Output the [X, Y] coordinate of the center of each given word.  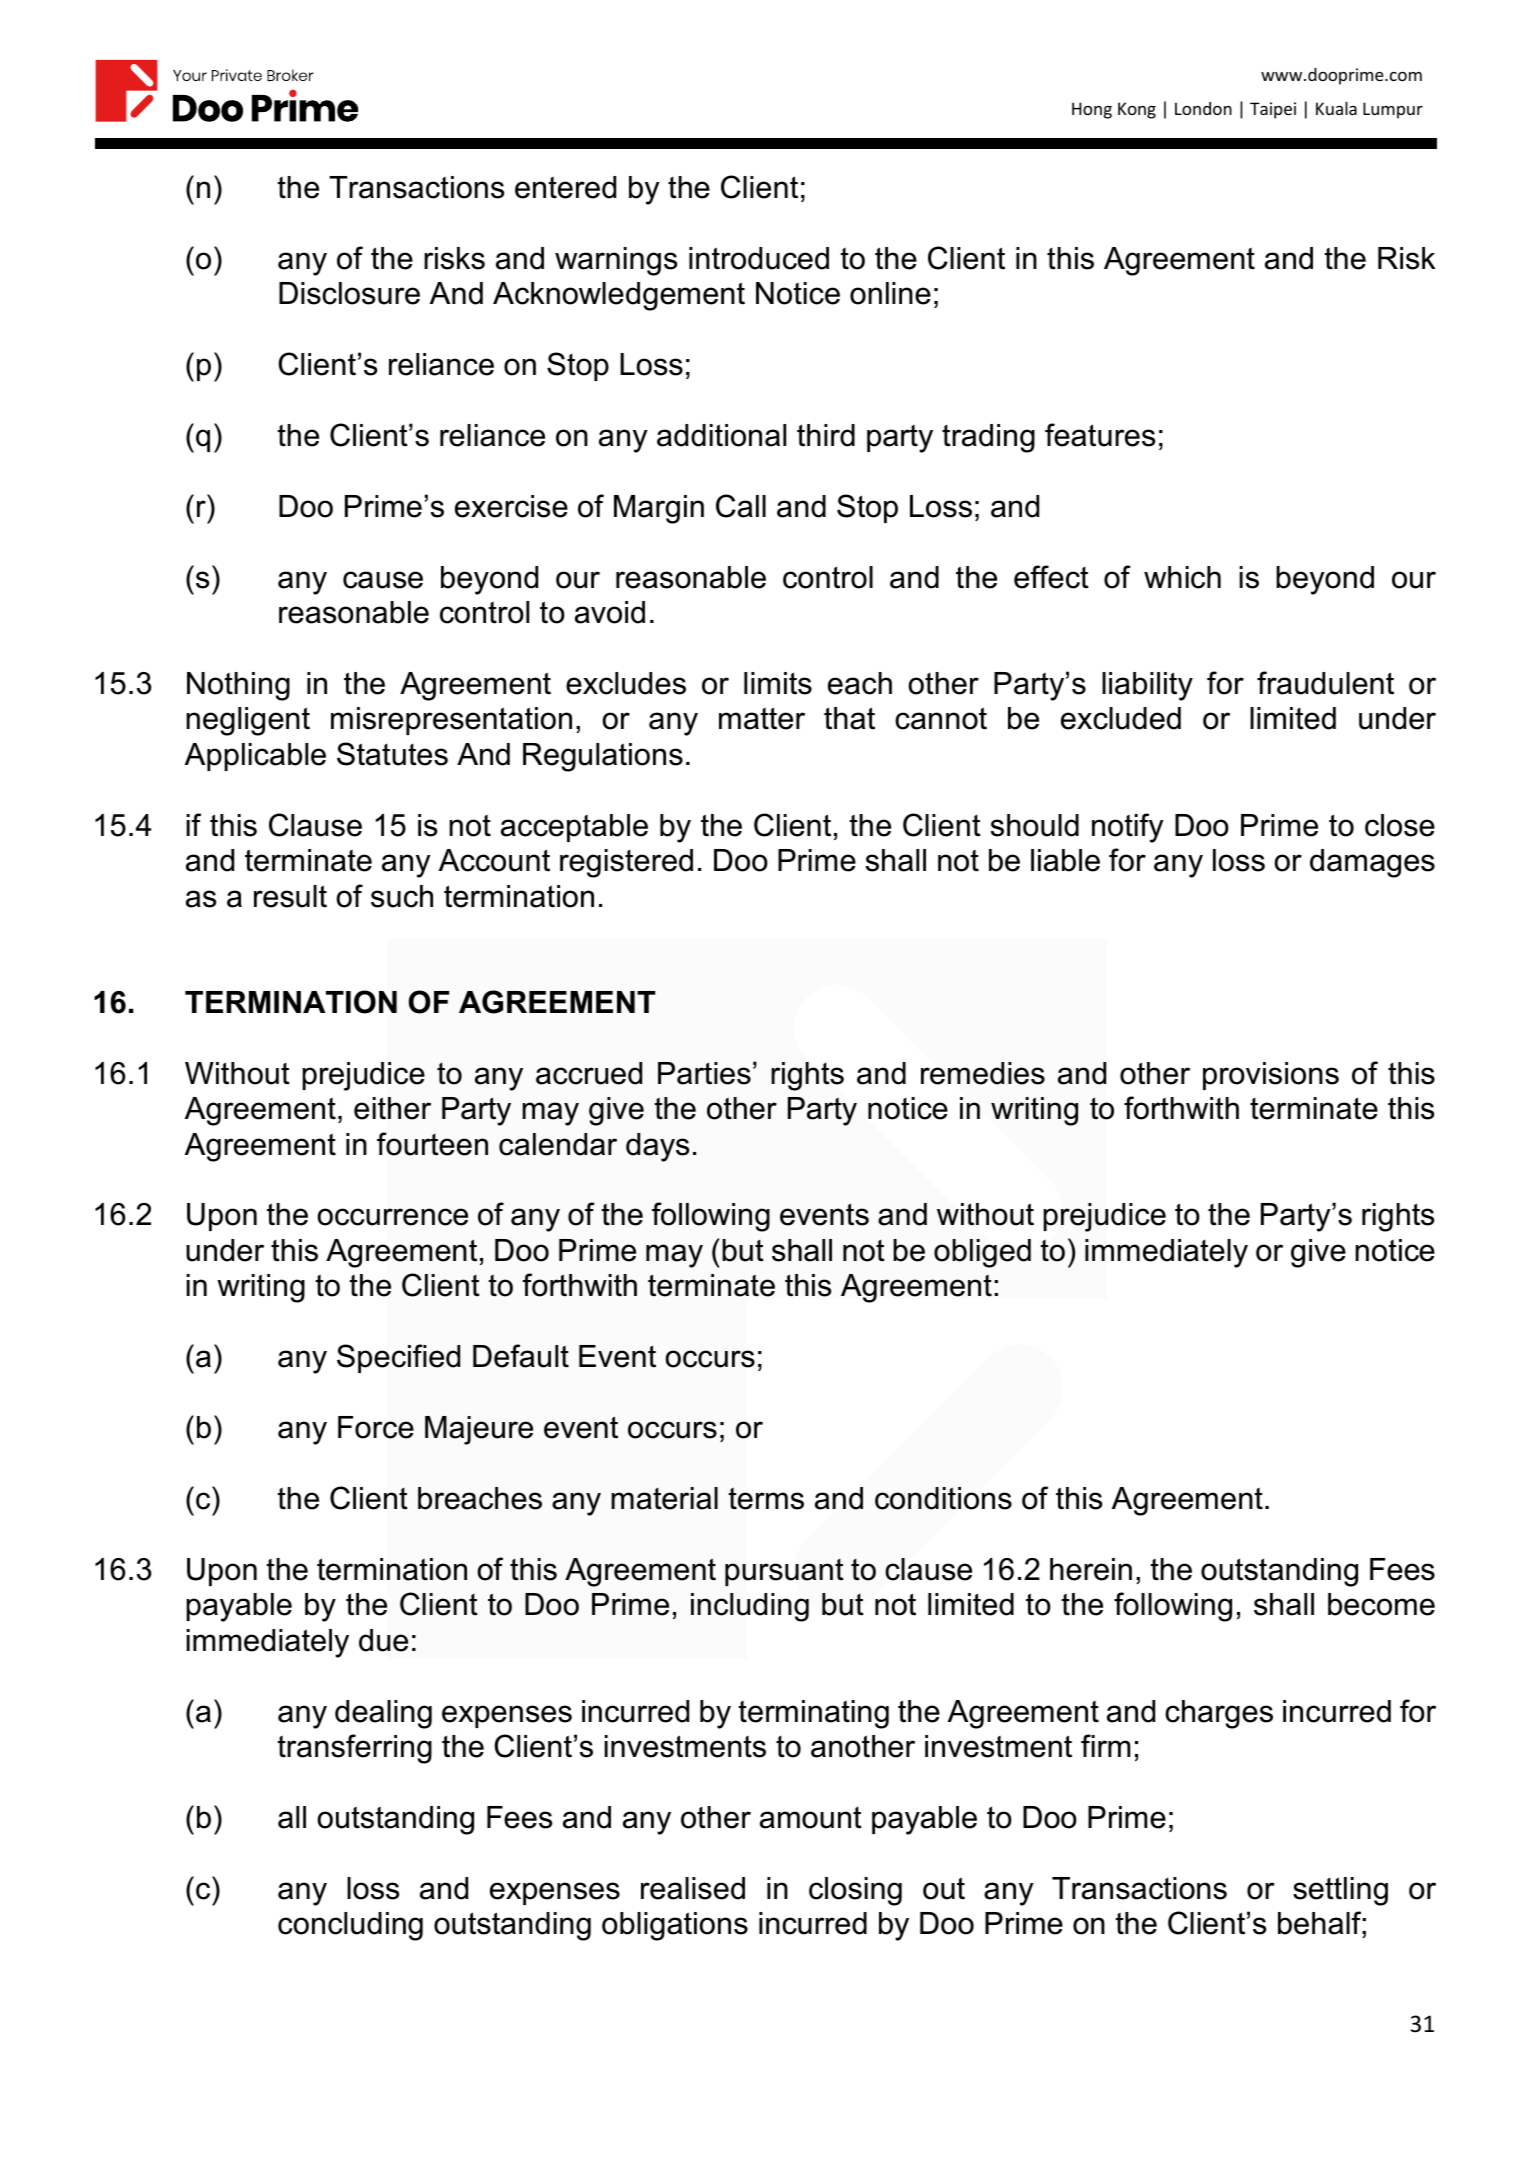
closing [855, 1891]
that [849, 718]
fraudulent [1325, 683]
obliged [982, 1253]
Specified [398, 1358]
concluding [350, 1926]
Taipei [1273, 110]
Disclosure [349, 293]
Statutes [392, 754]
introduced [759, 258]
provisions [1271, 1076]
